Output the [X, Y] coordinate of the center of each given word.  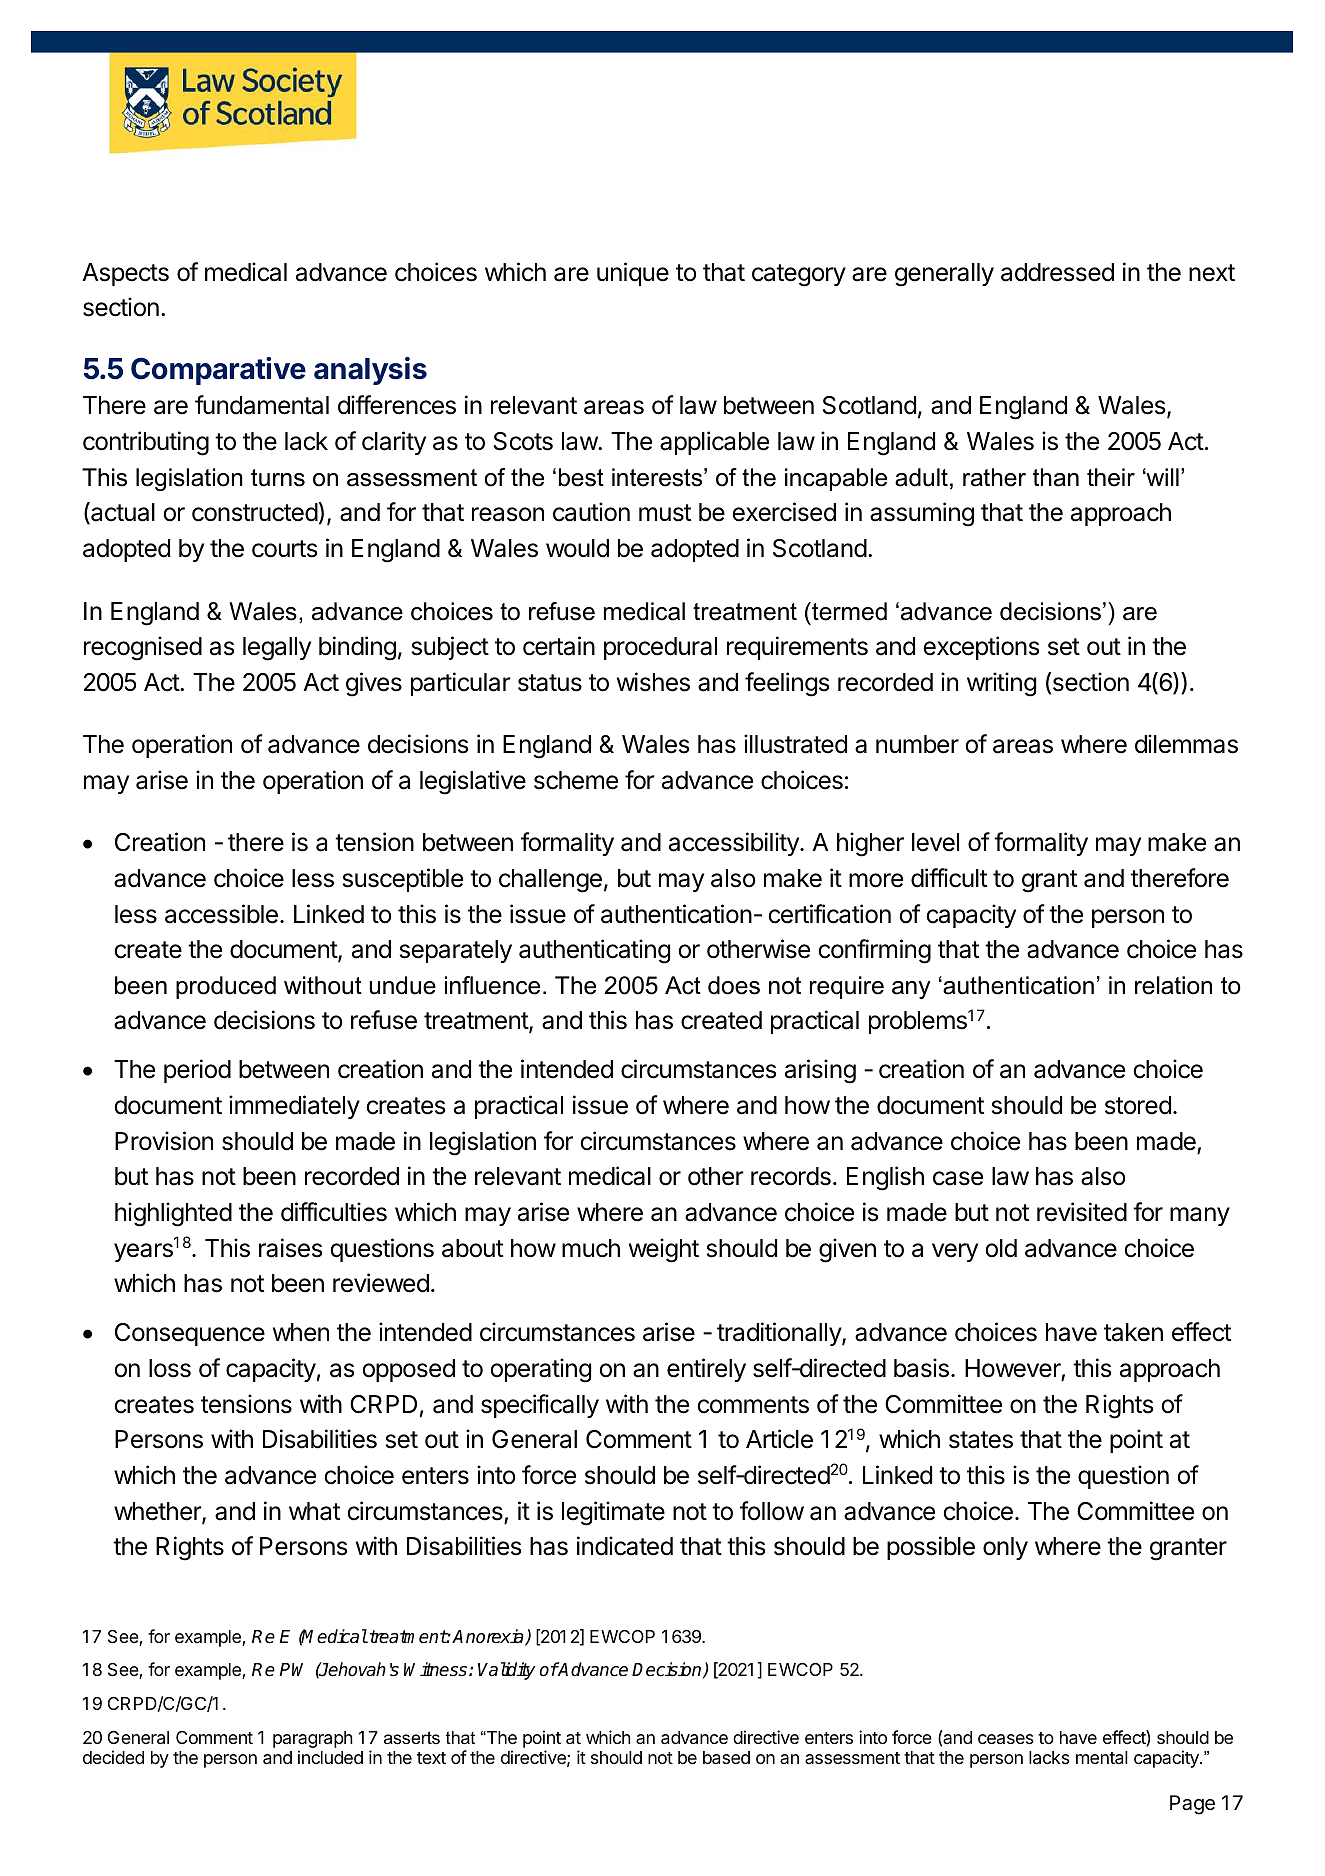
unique [633, 274]
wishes [653, 682]
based [726, 1758]
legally [277, 649]
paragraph [313, 1741]
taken [1133, 1332]
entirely [706, 1370]
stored [1138, 1105]
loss [170, 1368]
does [734, 985]
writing [1001, 684]
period [197, 1071]
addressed [1057, 272]
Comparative [218, 371]
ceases [1006, 1739]
